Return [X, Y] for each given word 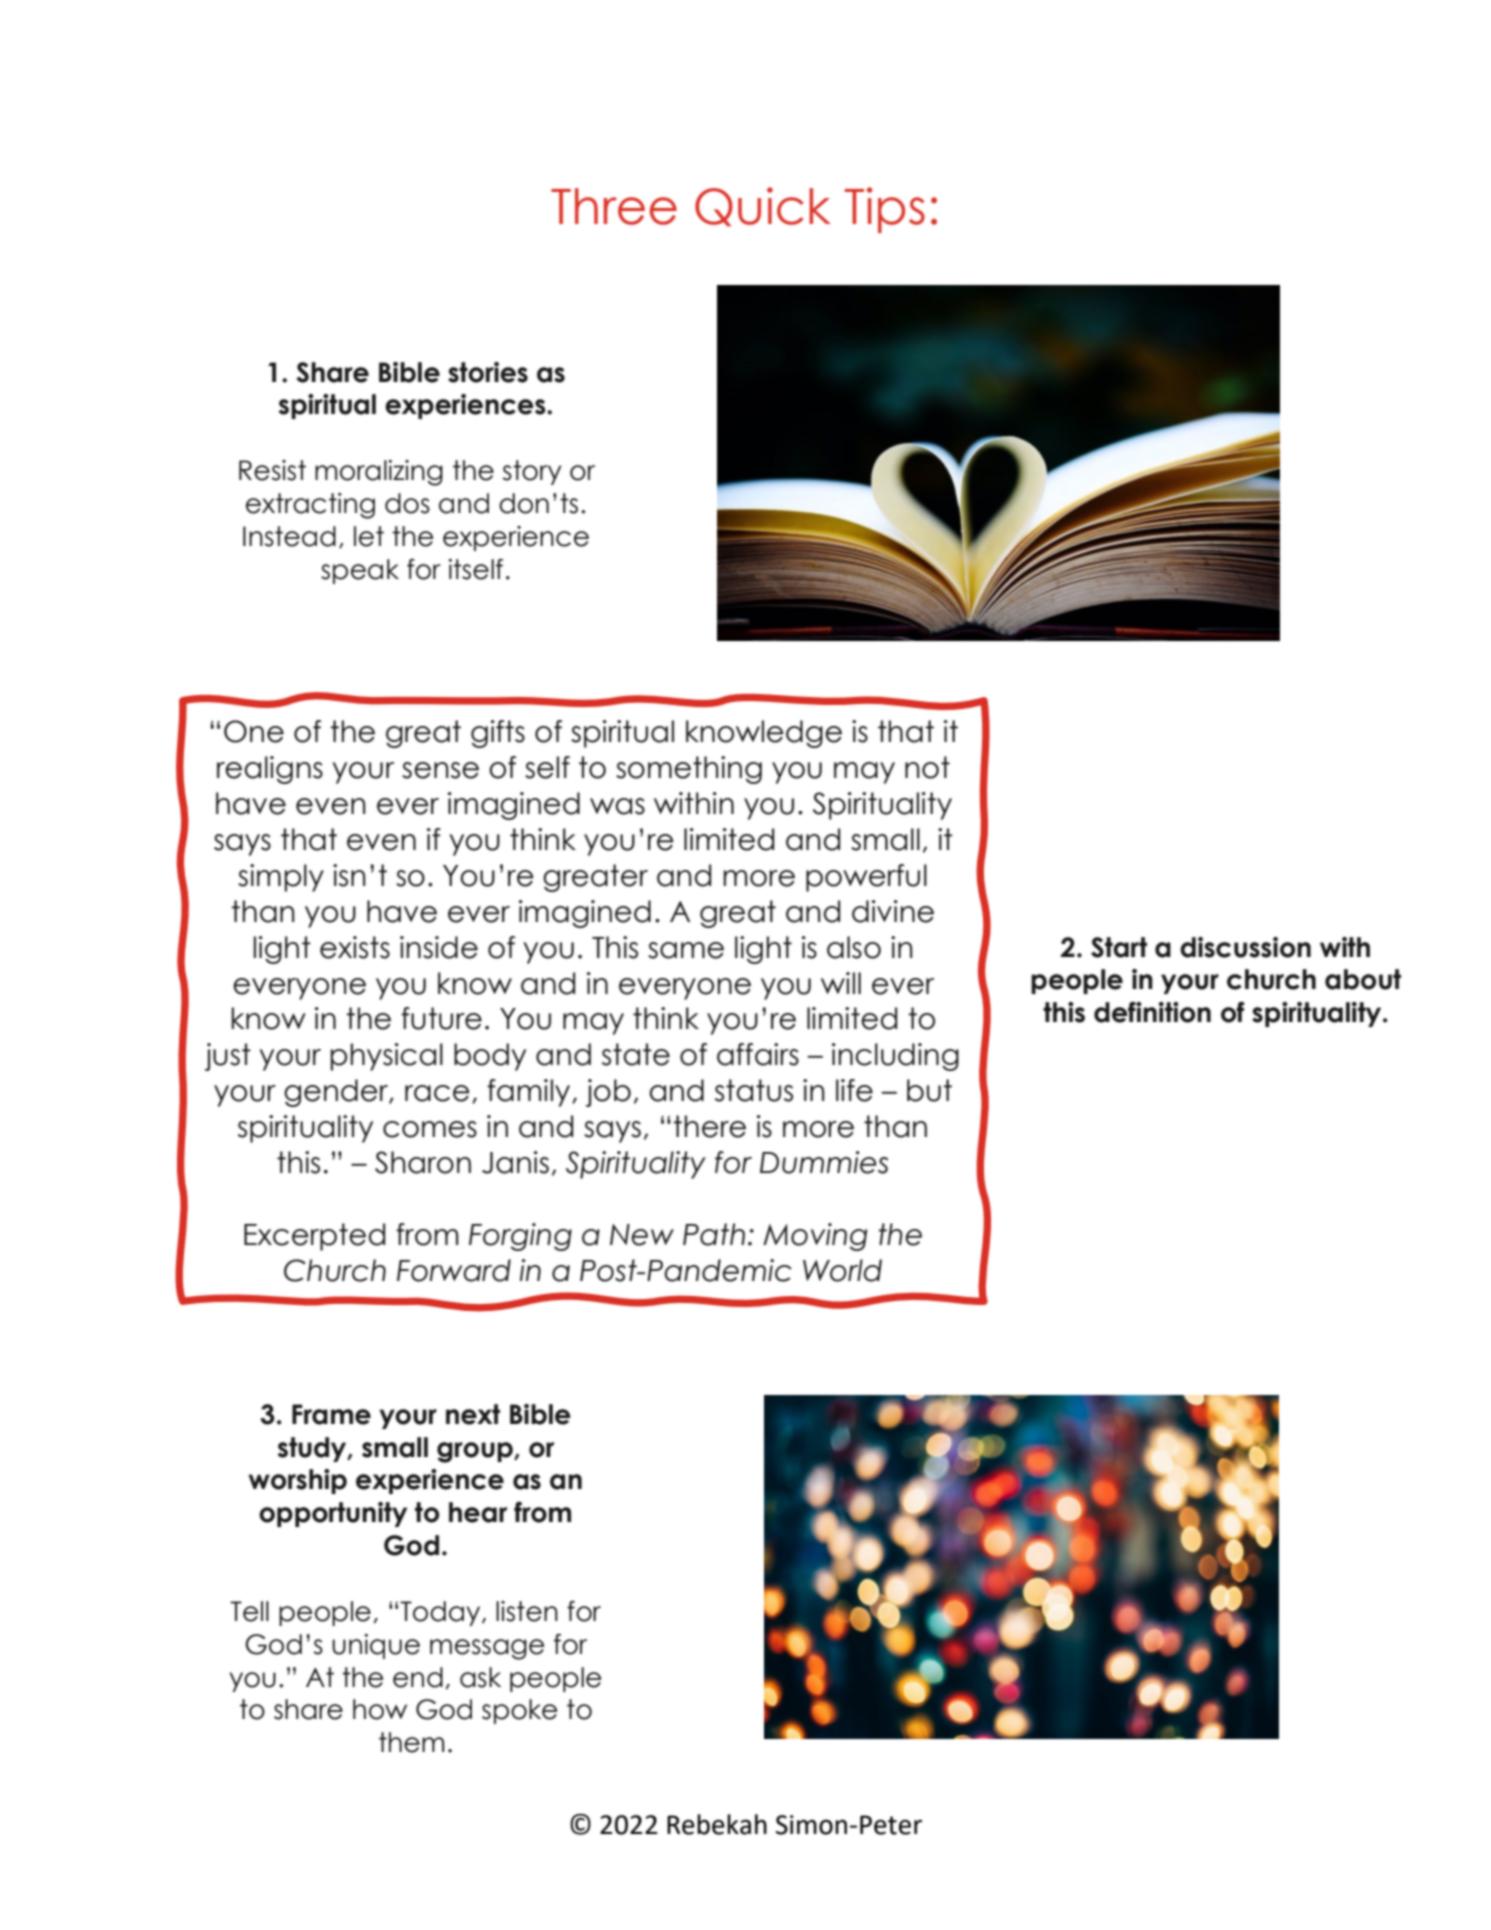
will [841, 983]
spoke [519, 1711]
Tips [885, 210]
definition [1152, 1012]
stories [488, 372]
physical [386, 1057]
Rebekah [717, 1824]
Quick [763, 207]
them [411, 1742]
